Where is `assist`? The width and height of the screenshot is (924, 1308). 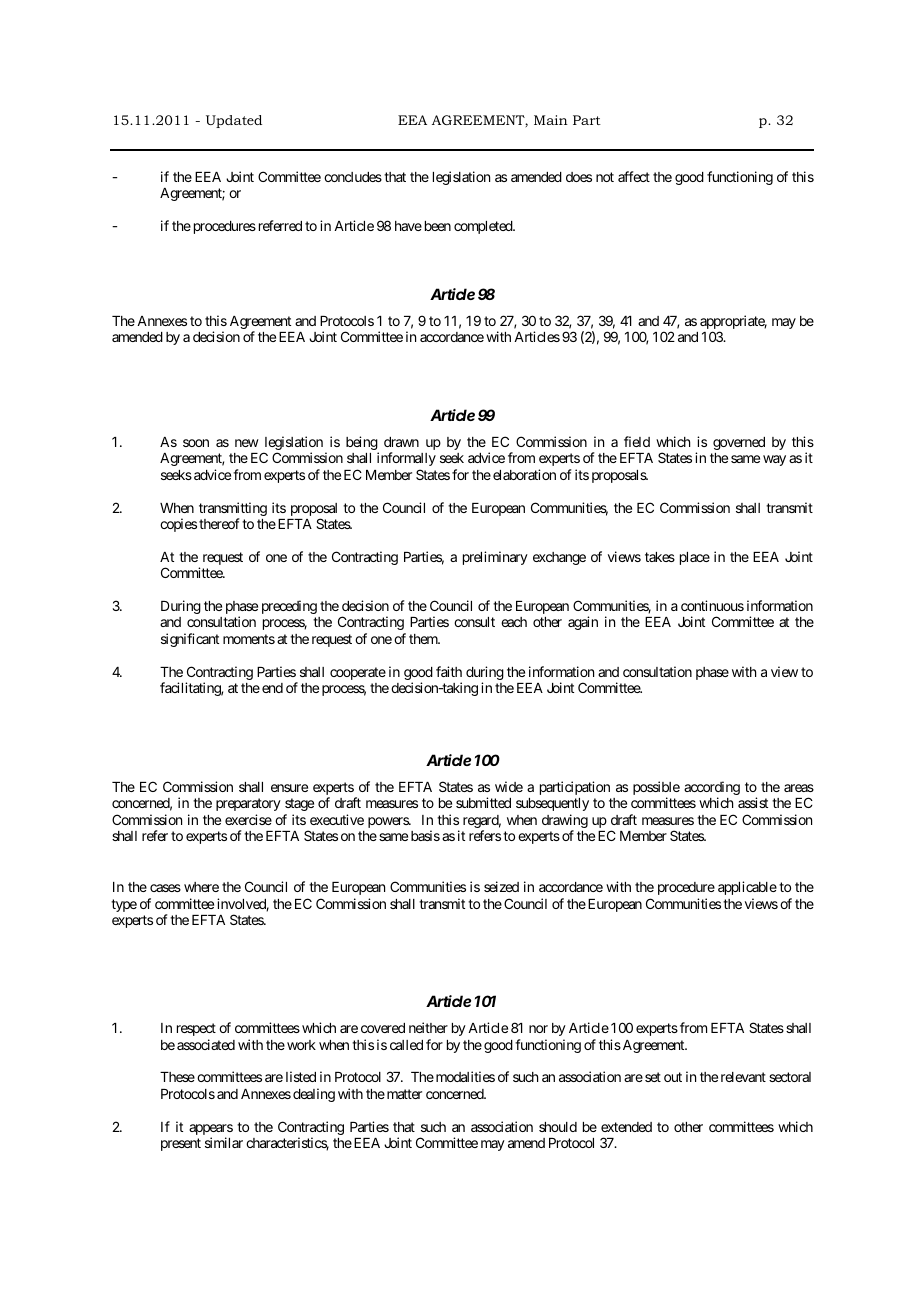
assist is located at coordinates (753, 802).
